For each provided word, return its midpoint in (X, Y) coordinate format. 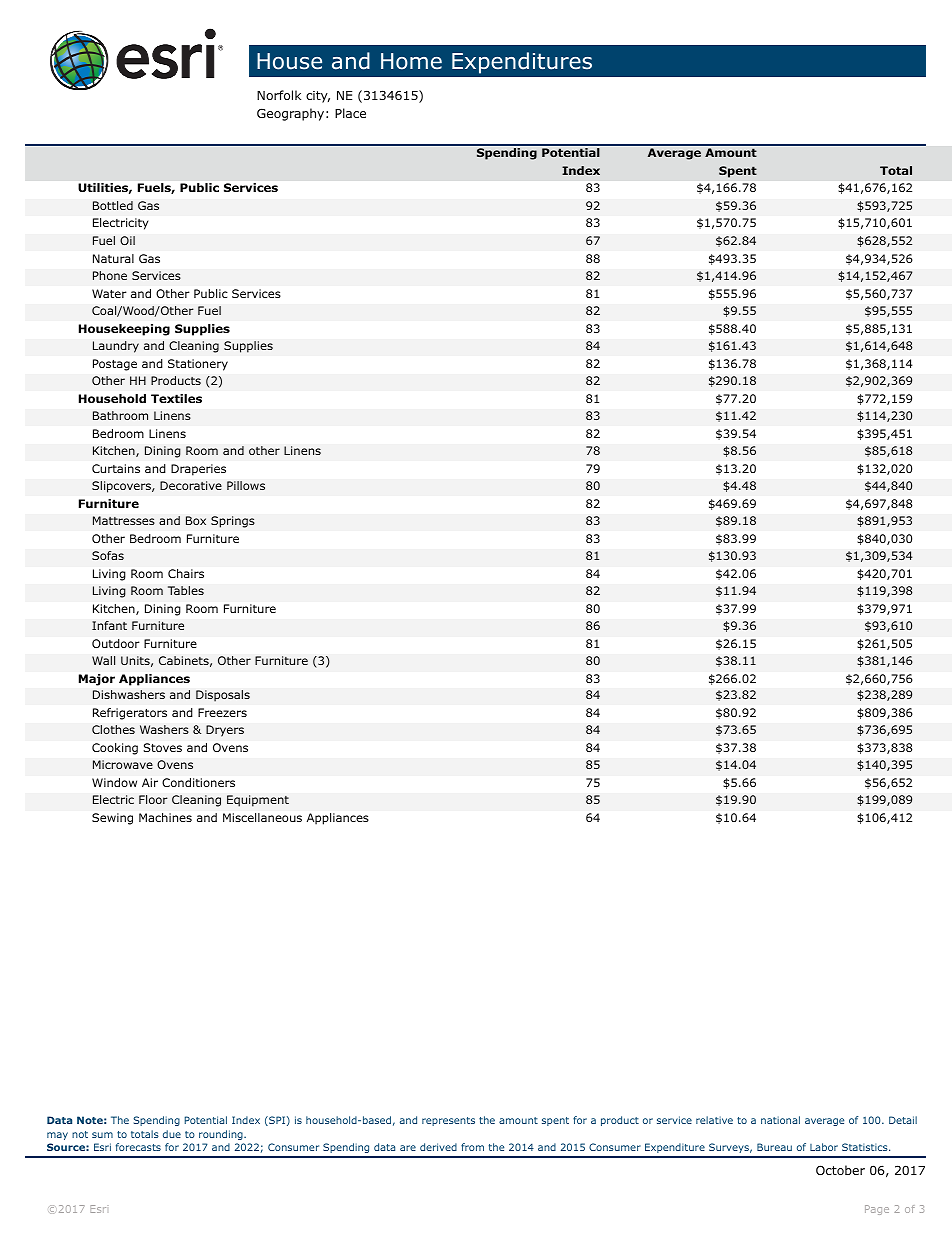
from (472, 1147)
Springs (233, 522)
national (780, 1120)
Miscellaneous (262, 817)
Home (411, 61)
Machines (165, 817)
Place (350, 113)
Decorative (191, 485)
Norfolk (279, 95)
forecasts (138, 1147)
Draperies (198, 470)
